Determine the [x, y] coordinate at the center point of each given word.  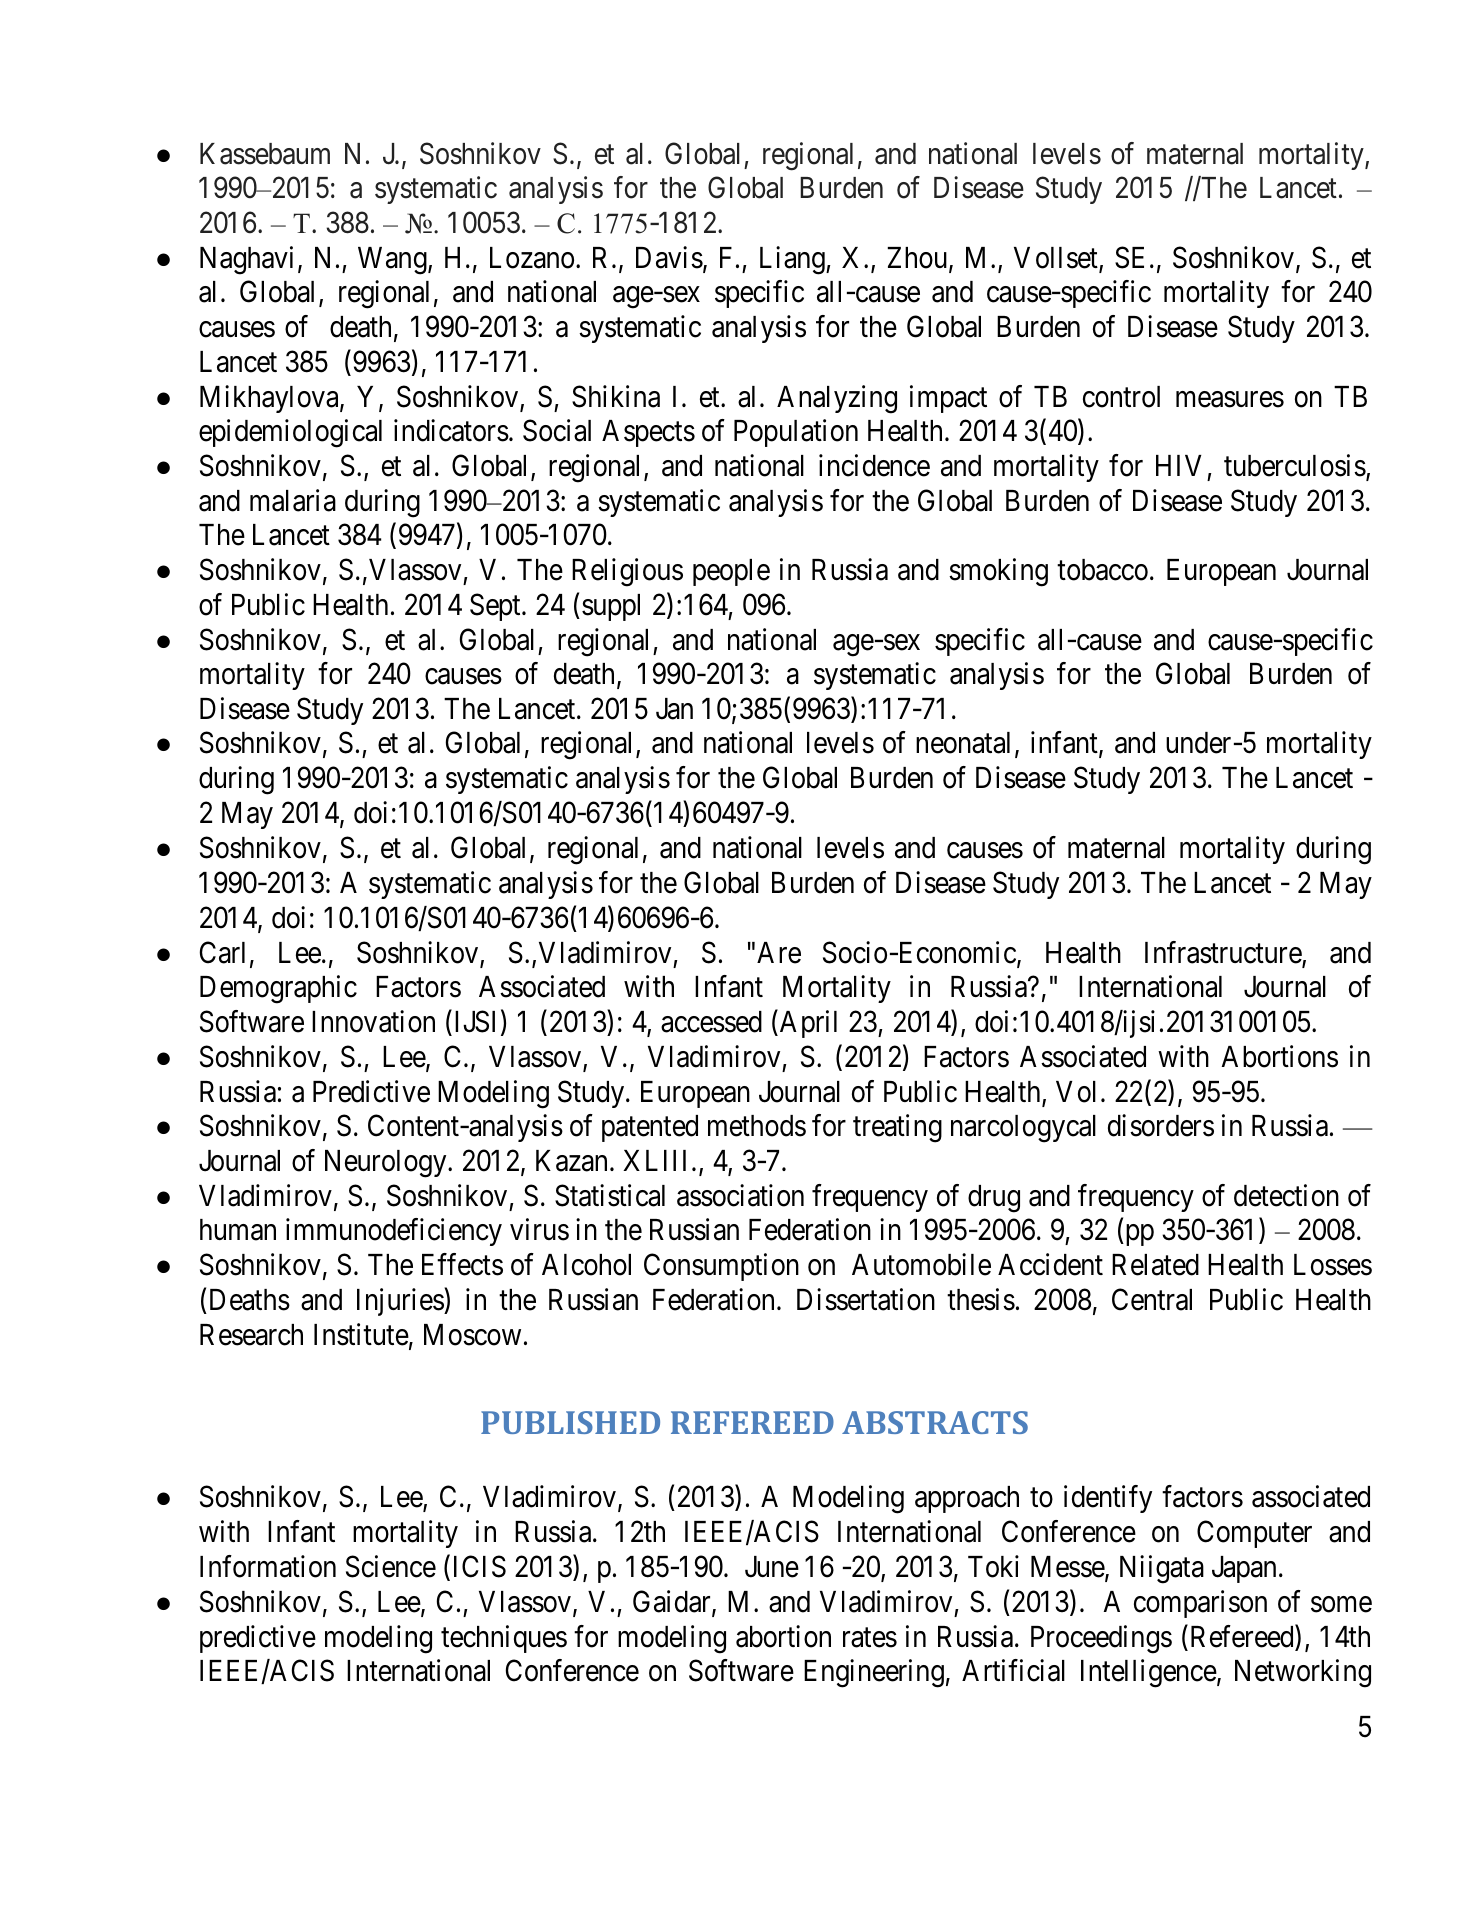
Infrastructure [1224, 953]
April [807, 1024]
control [1121, 397]
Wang [393, 261]
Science [391, 1566]
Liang [793, 260]
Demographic [278, 990]
